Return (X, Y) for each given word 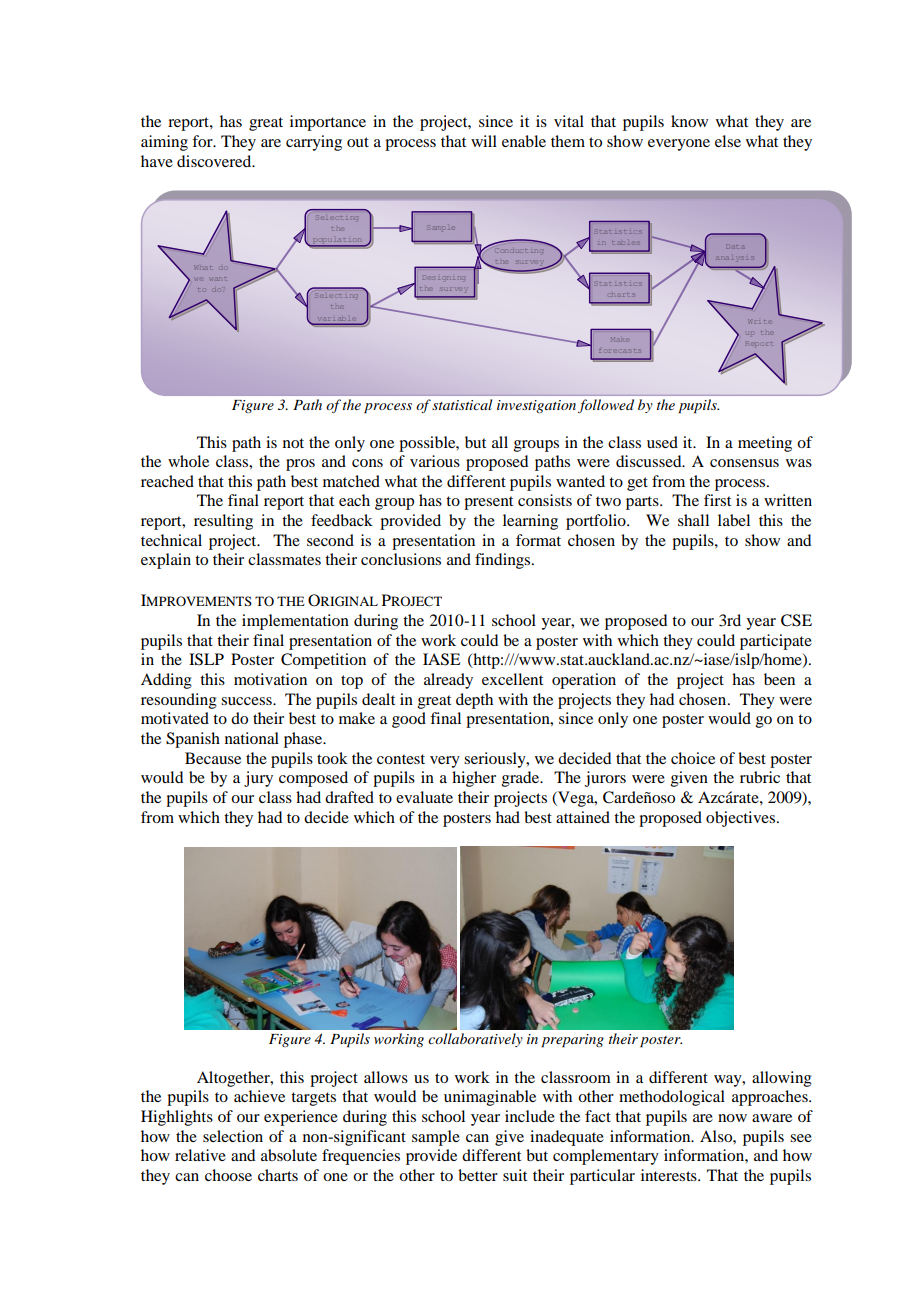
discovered (215, 161)
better (478, 1175)
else (728, 141)
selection (233, 1136)
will (484, 141)
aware (772, 1118)
